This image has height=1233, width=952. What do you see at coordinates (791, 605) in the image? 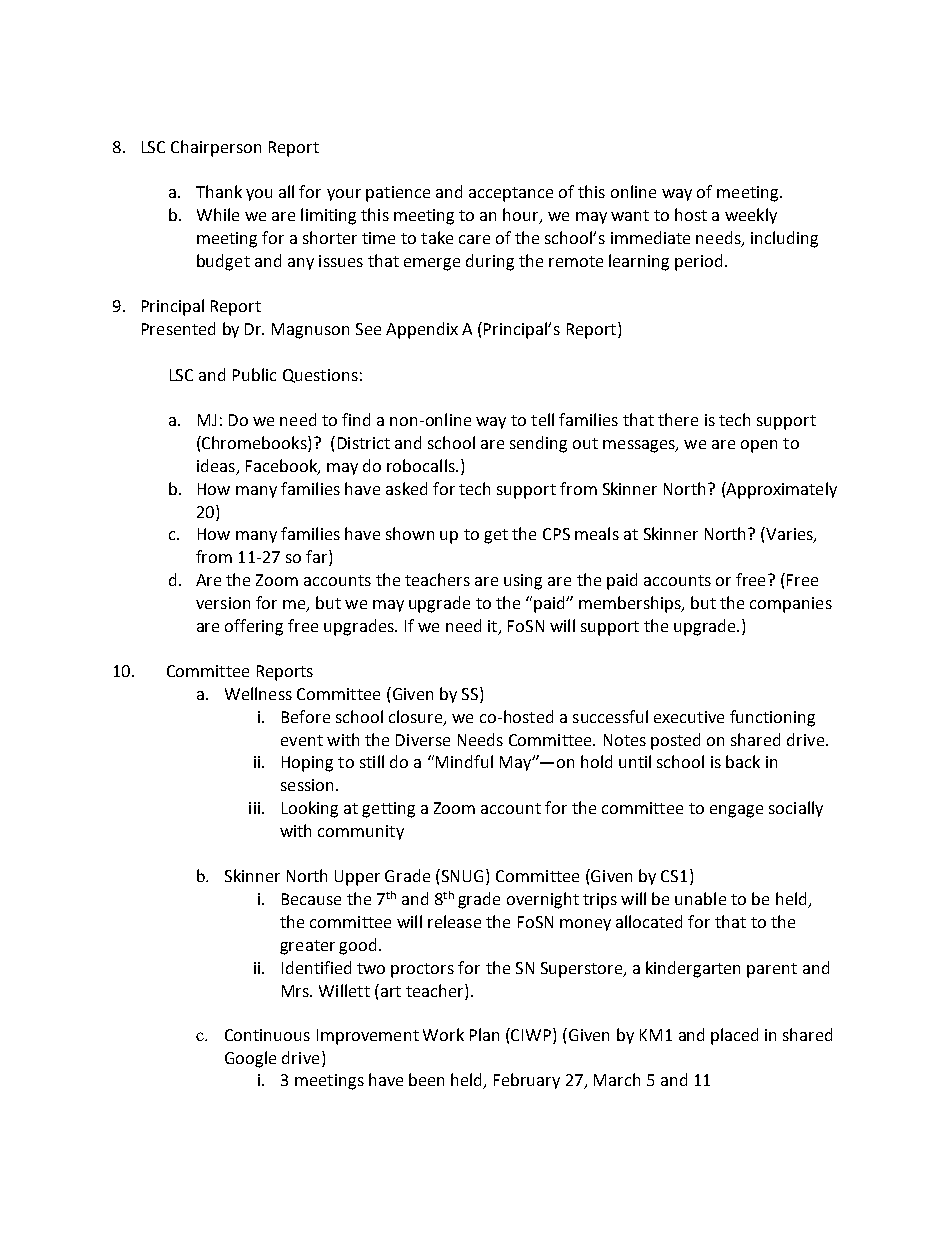
I see `companies` at bounding box center [791, 605].
